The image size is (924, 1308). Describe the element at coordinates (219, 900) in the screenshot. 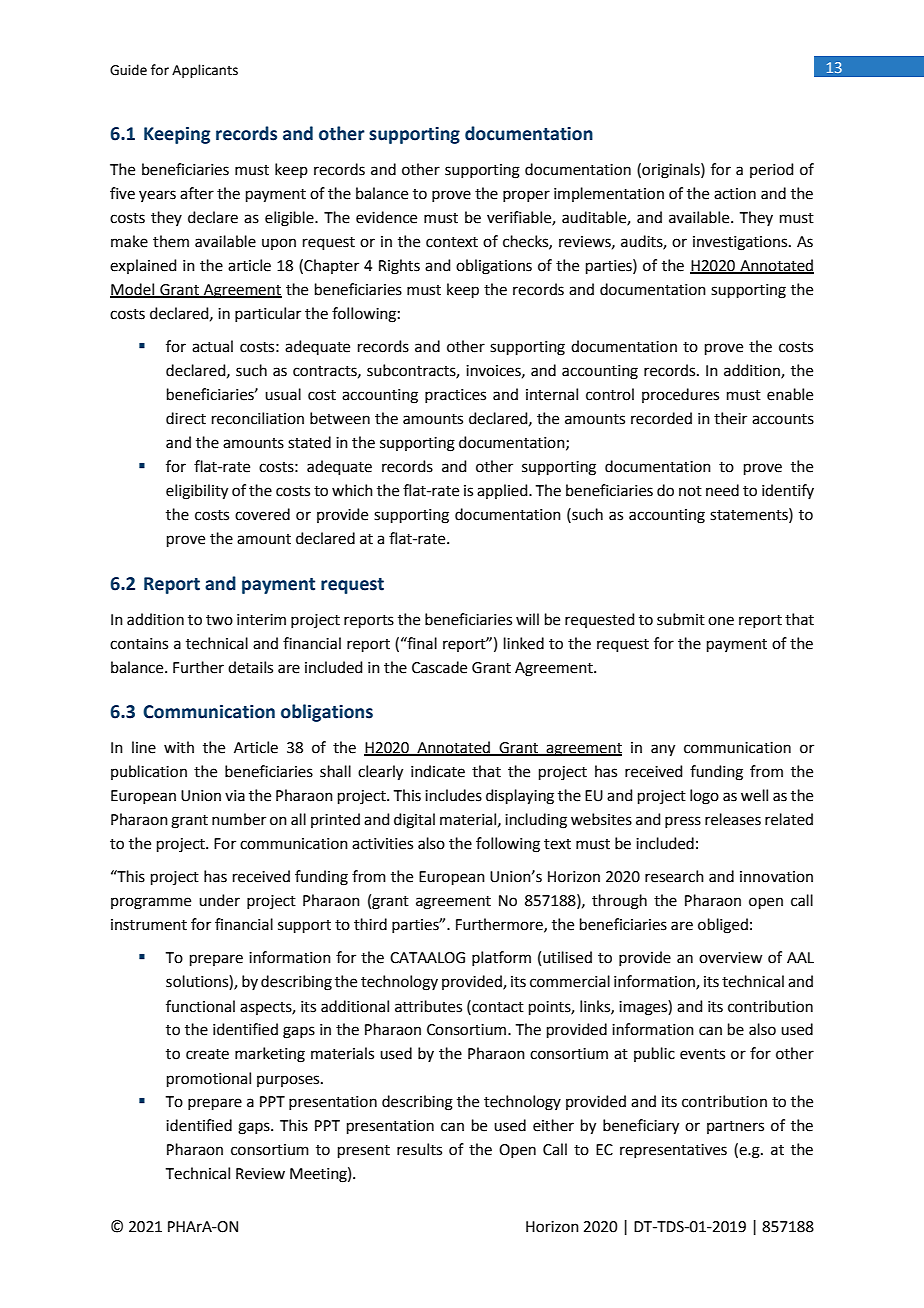

I see `under` at that location.
